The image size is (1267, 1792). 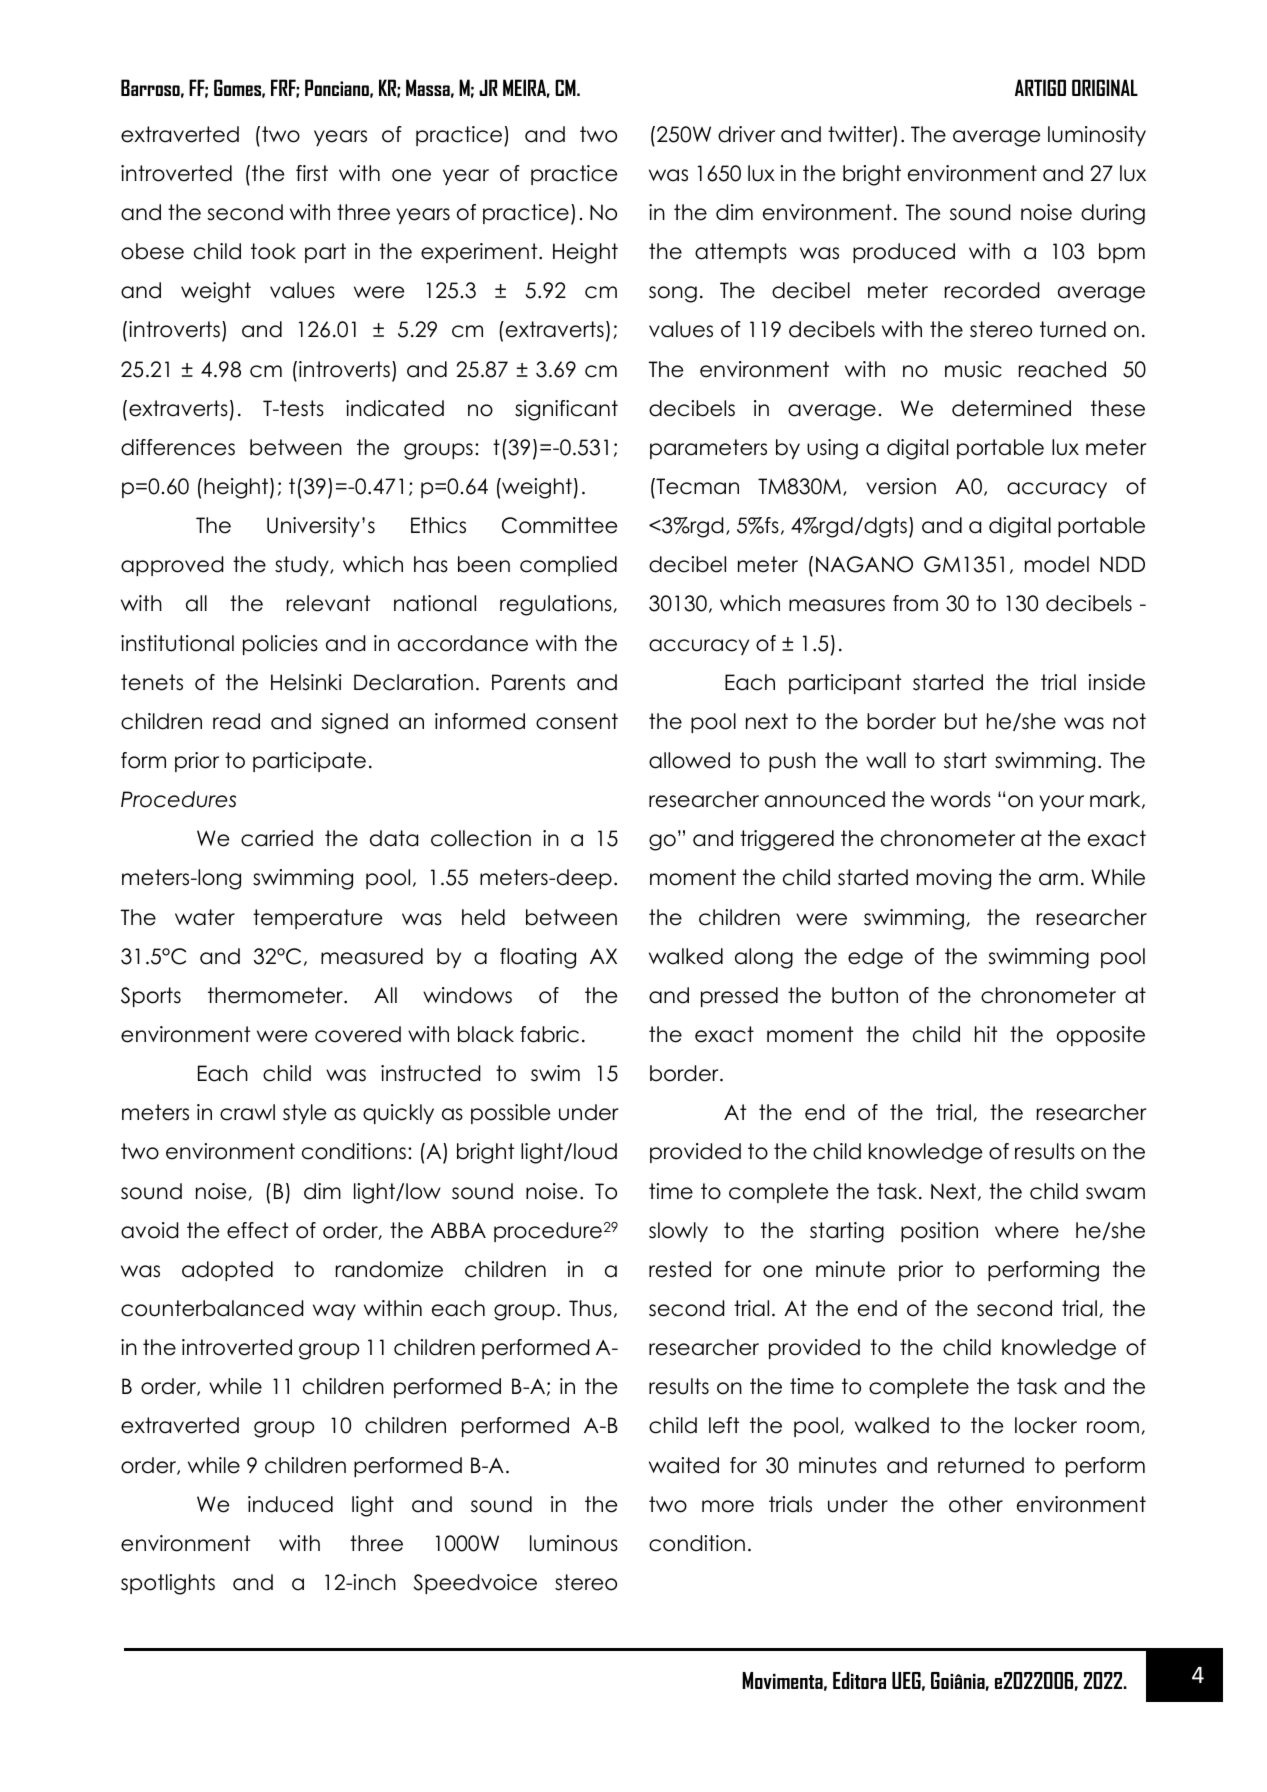 What do you see at coordinates (178, 447) in the screenshot?
I see `differences` at bounding box center [178, 447].
